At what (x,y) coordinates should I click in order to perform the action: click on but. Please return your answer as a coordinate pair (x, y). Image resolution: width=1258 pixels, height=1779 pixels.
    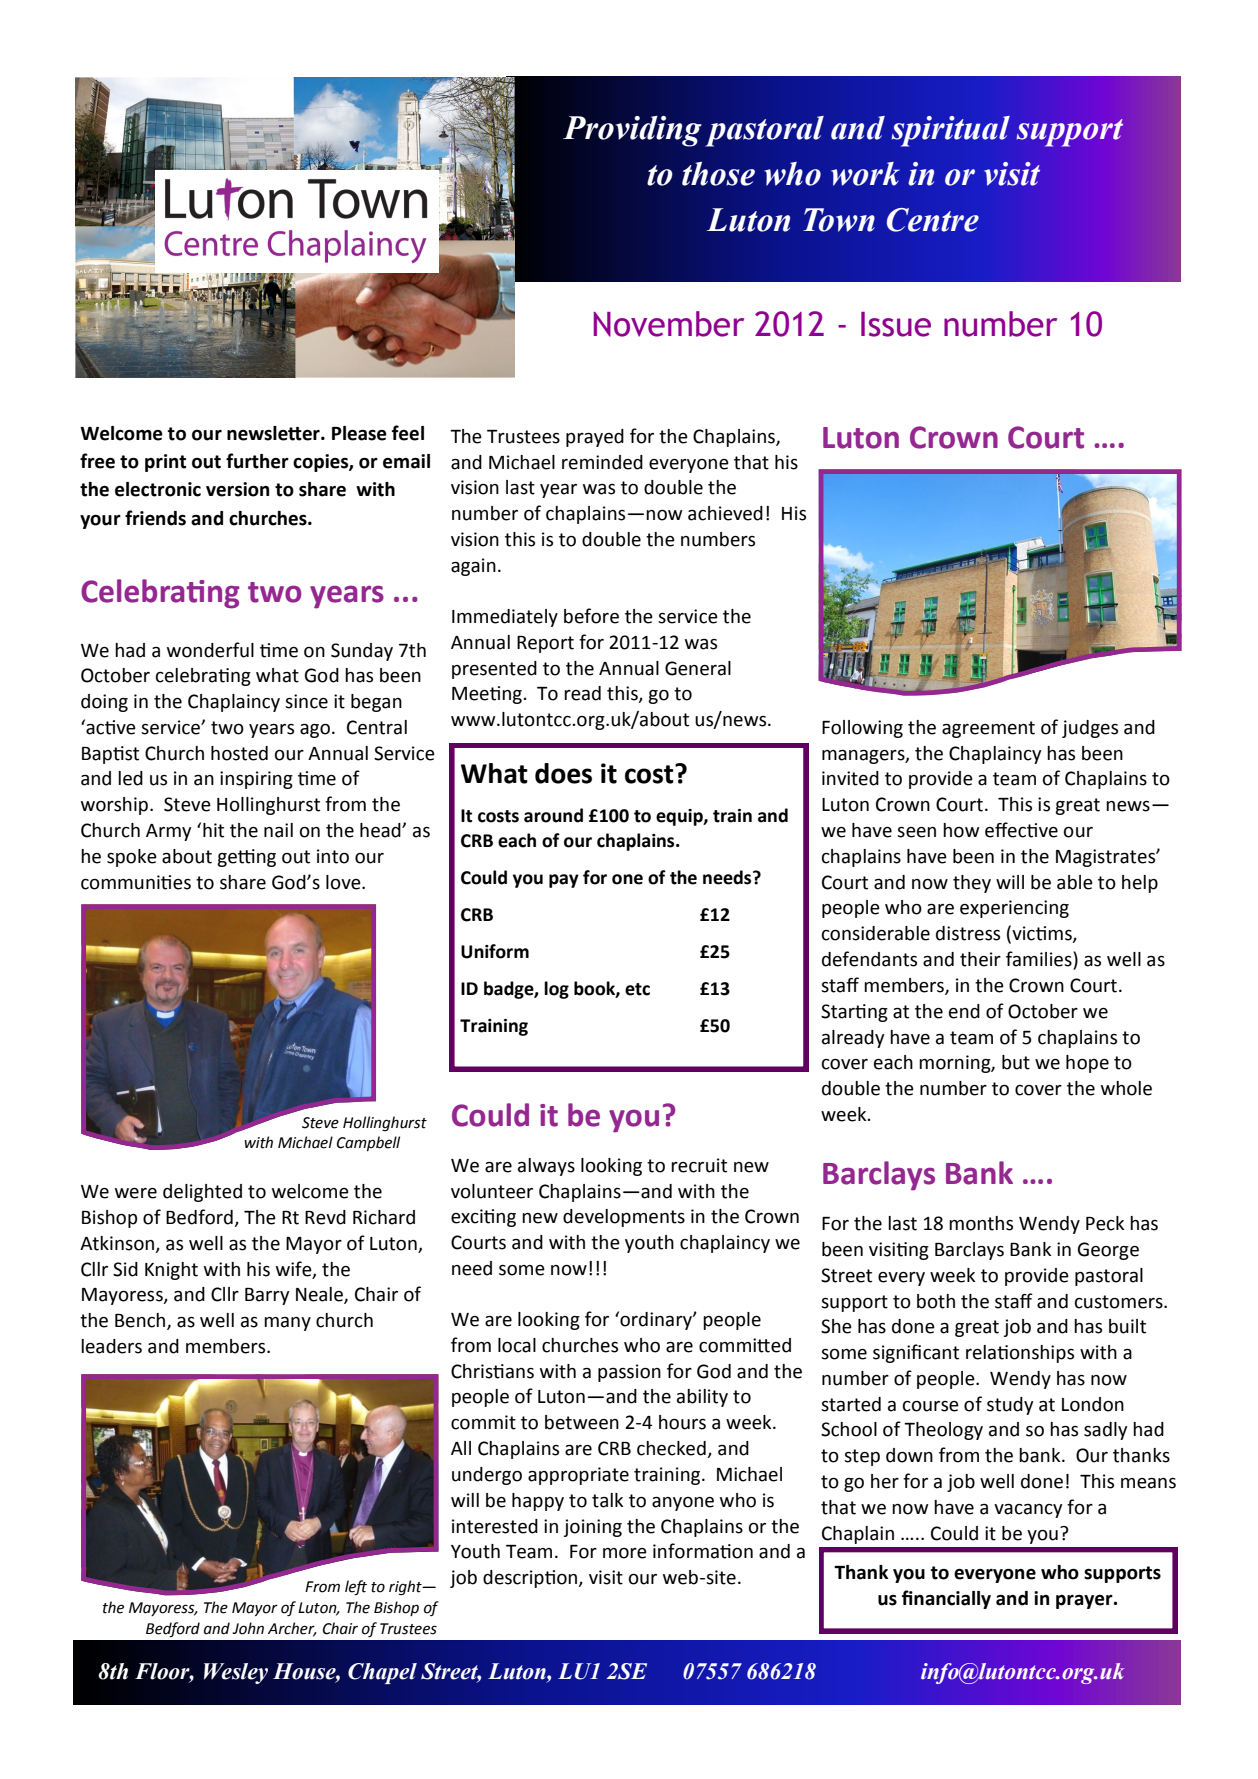
    Looking at the image, I should click on (1016, 1062).
